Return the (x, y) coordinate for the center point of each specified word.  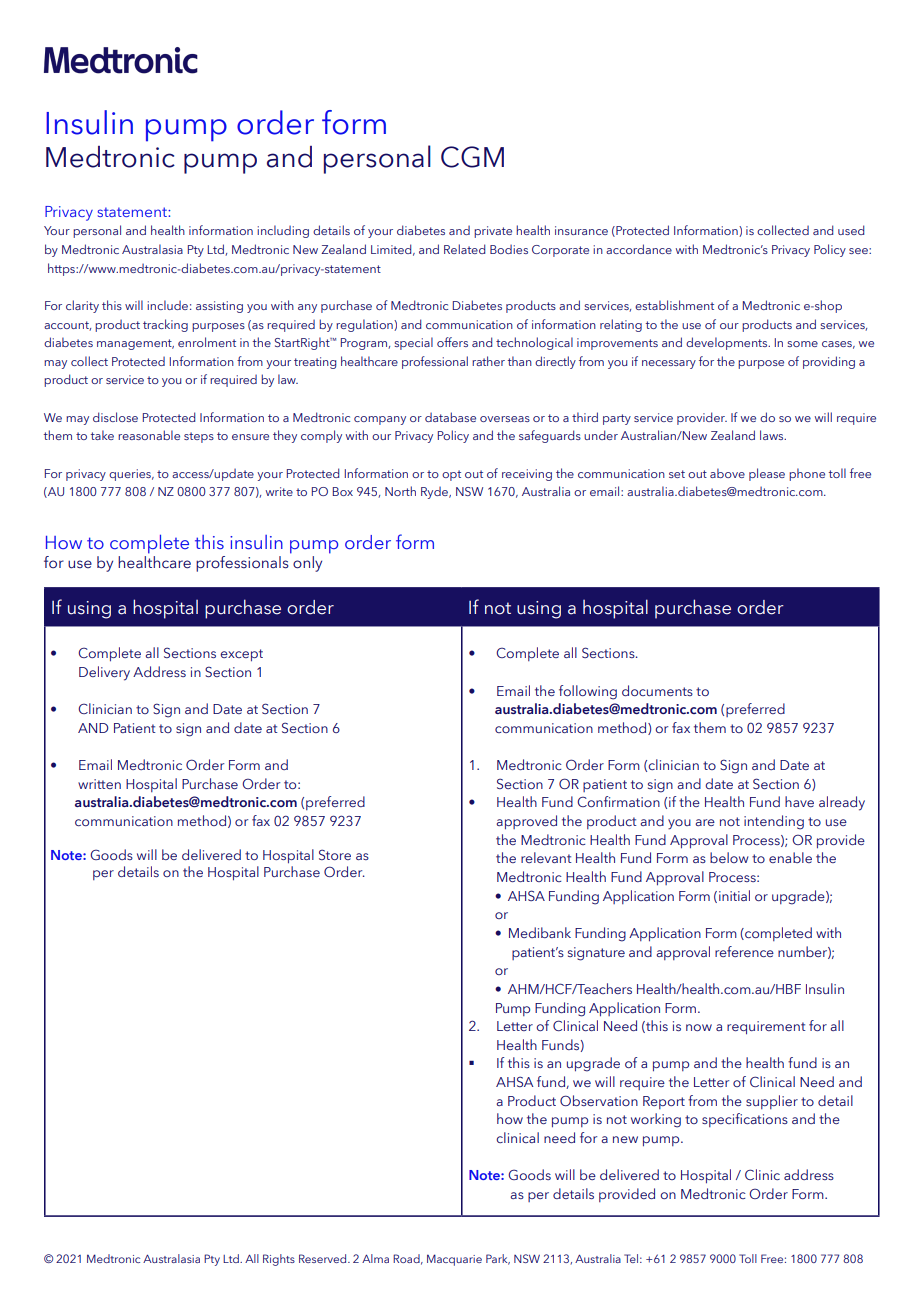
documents (657, 690)
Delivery (104, 673)
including (283, 231)
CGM (472, 157)
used (851, 230)
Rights (279, 1260)
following (588, 692)
